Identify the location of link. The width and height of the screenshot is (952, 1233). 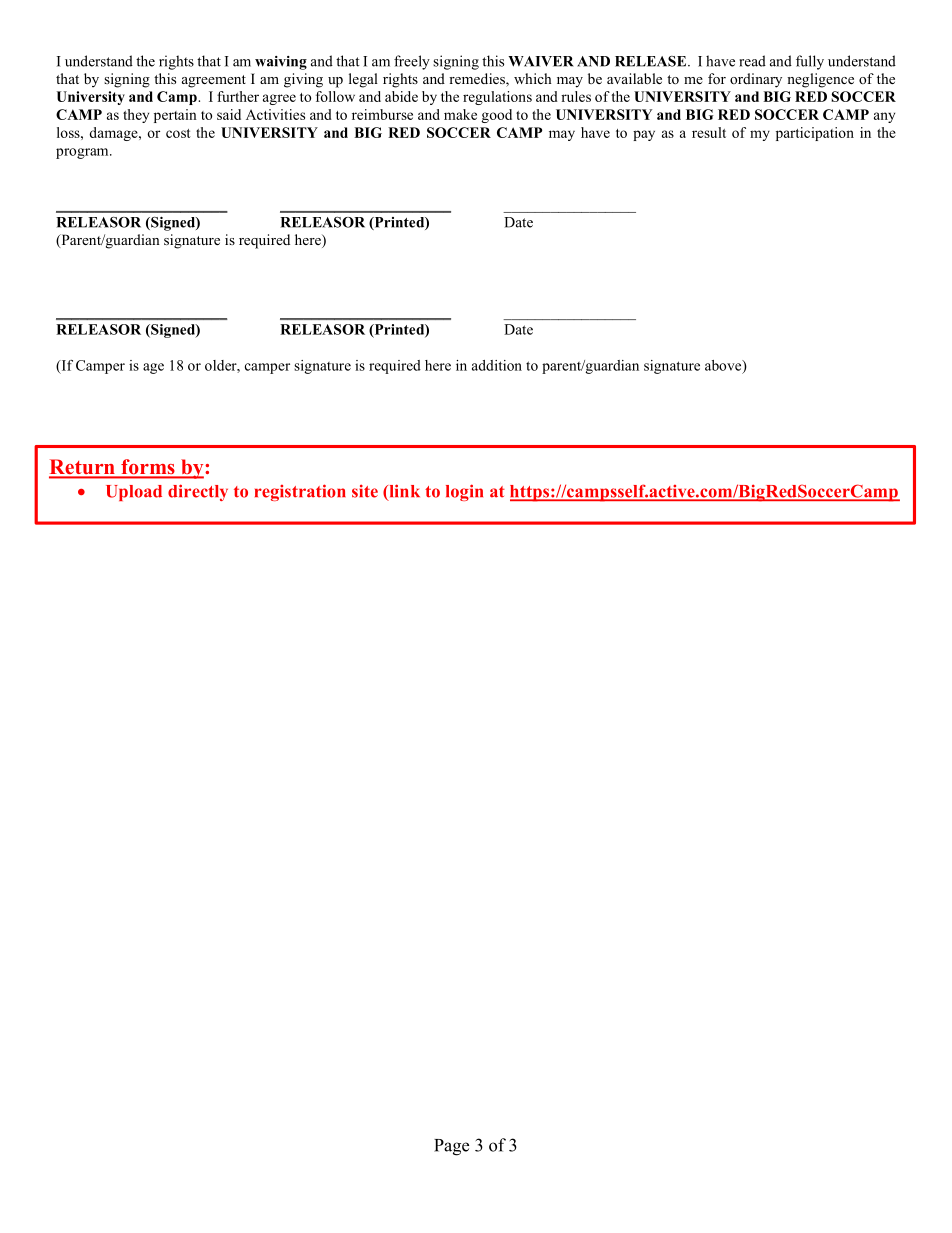
(403, 492).
